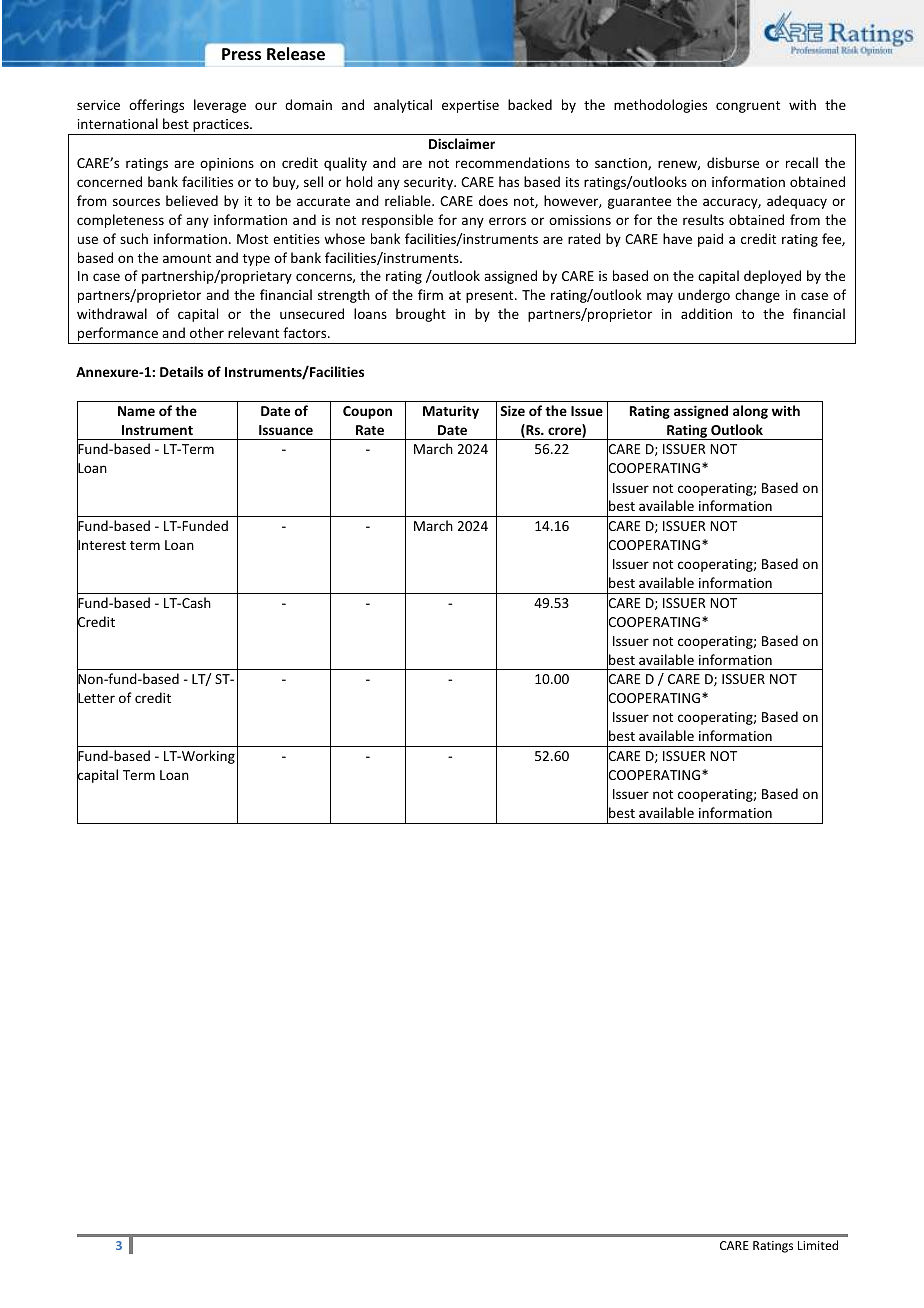  Describe the element at coordinates (748, 107) in the screenshot. I see `congruent` at that location.
